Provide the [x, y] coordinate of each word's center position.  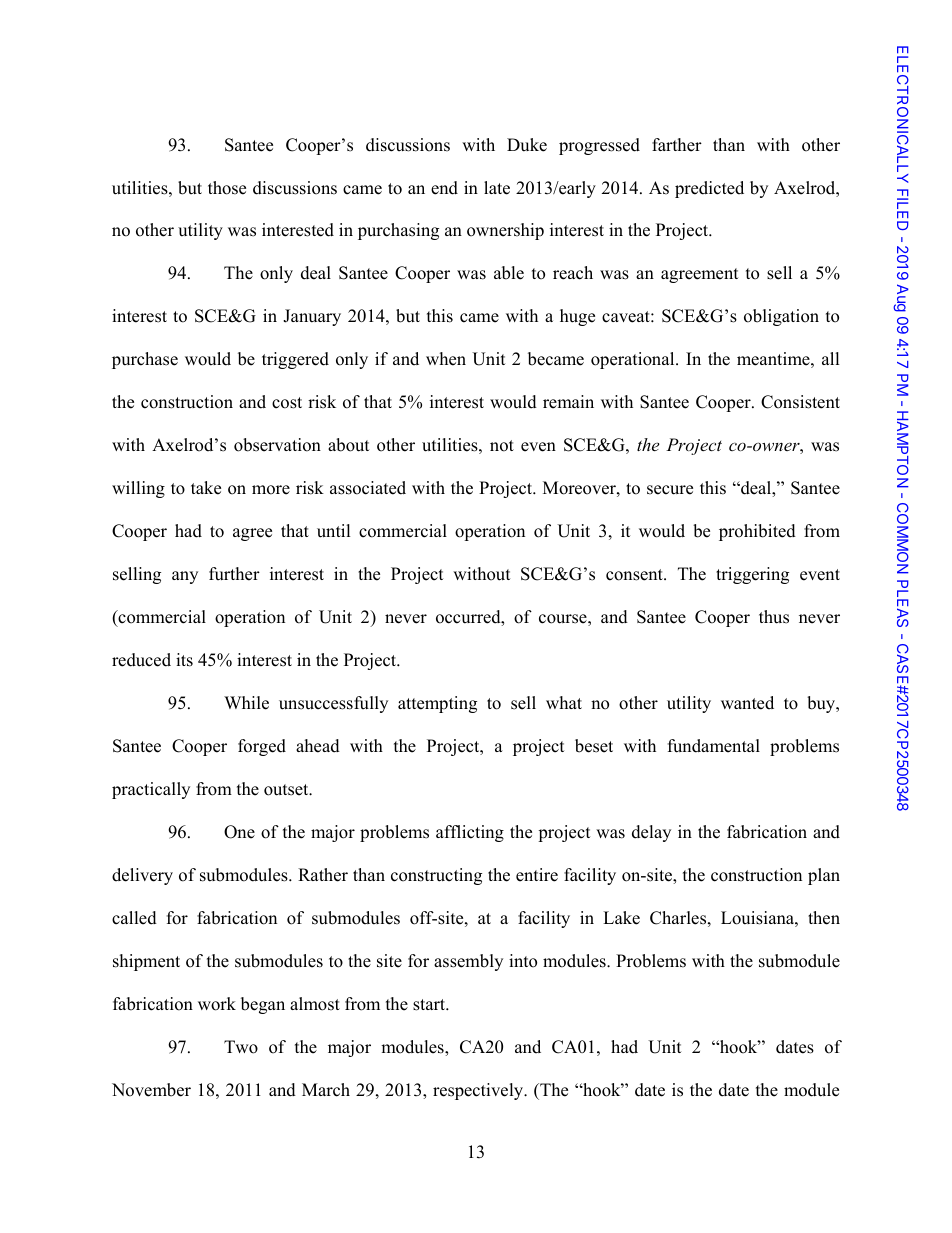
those [227, 188]
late [497, 188]
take [206, 488]
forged [262, 747]
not [502, 446]
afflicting [470, 833]
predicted [709, 189]
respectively [479, 1091]
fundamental [714, 746]
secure [670, 490]
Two [241, 1047]
